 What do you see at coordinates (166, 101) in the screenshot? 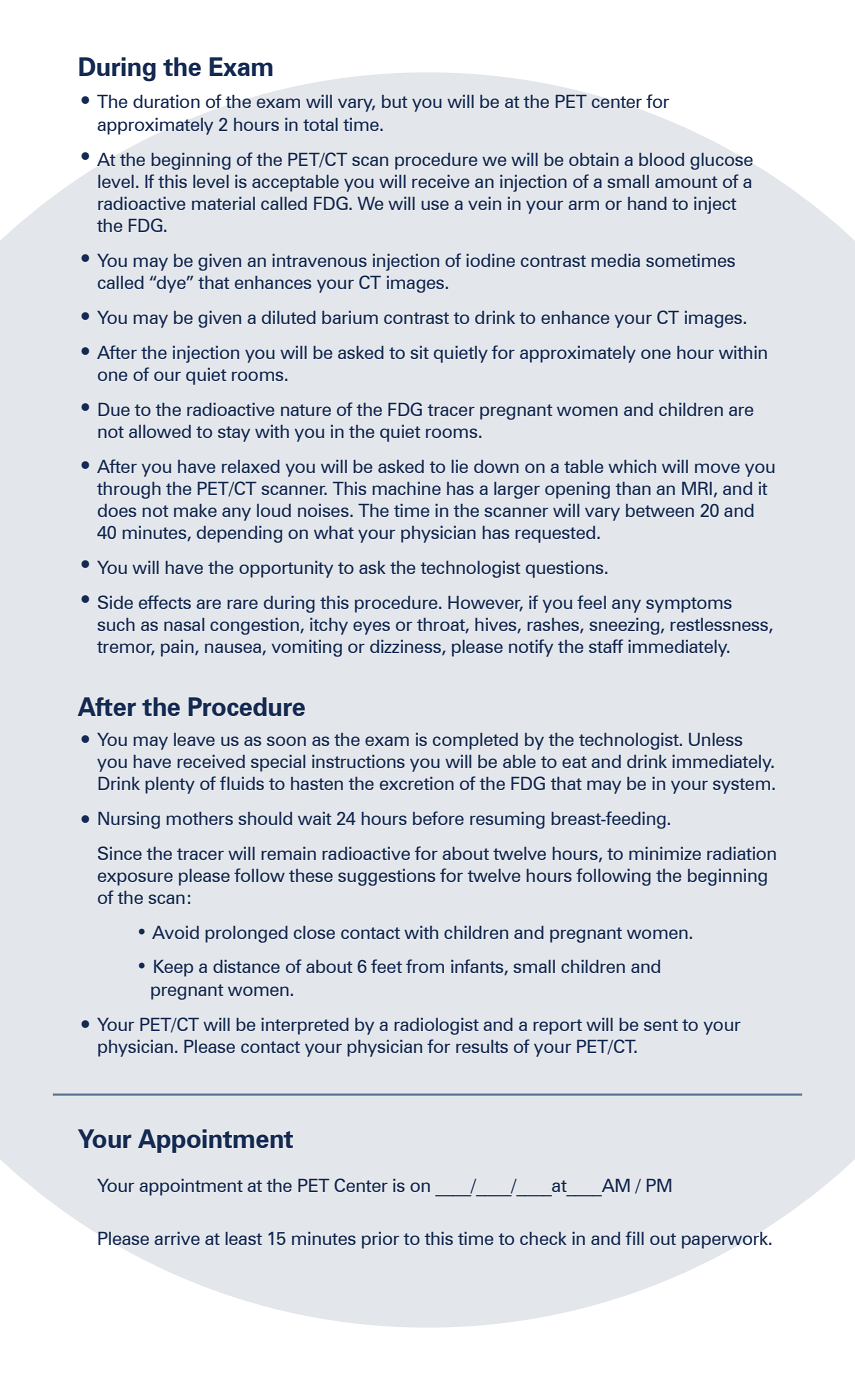
I see `duration` at bounding box center [166, 101].
